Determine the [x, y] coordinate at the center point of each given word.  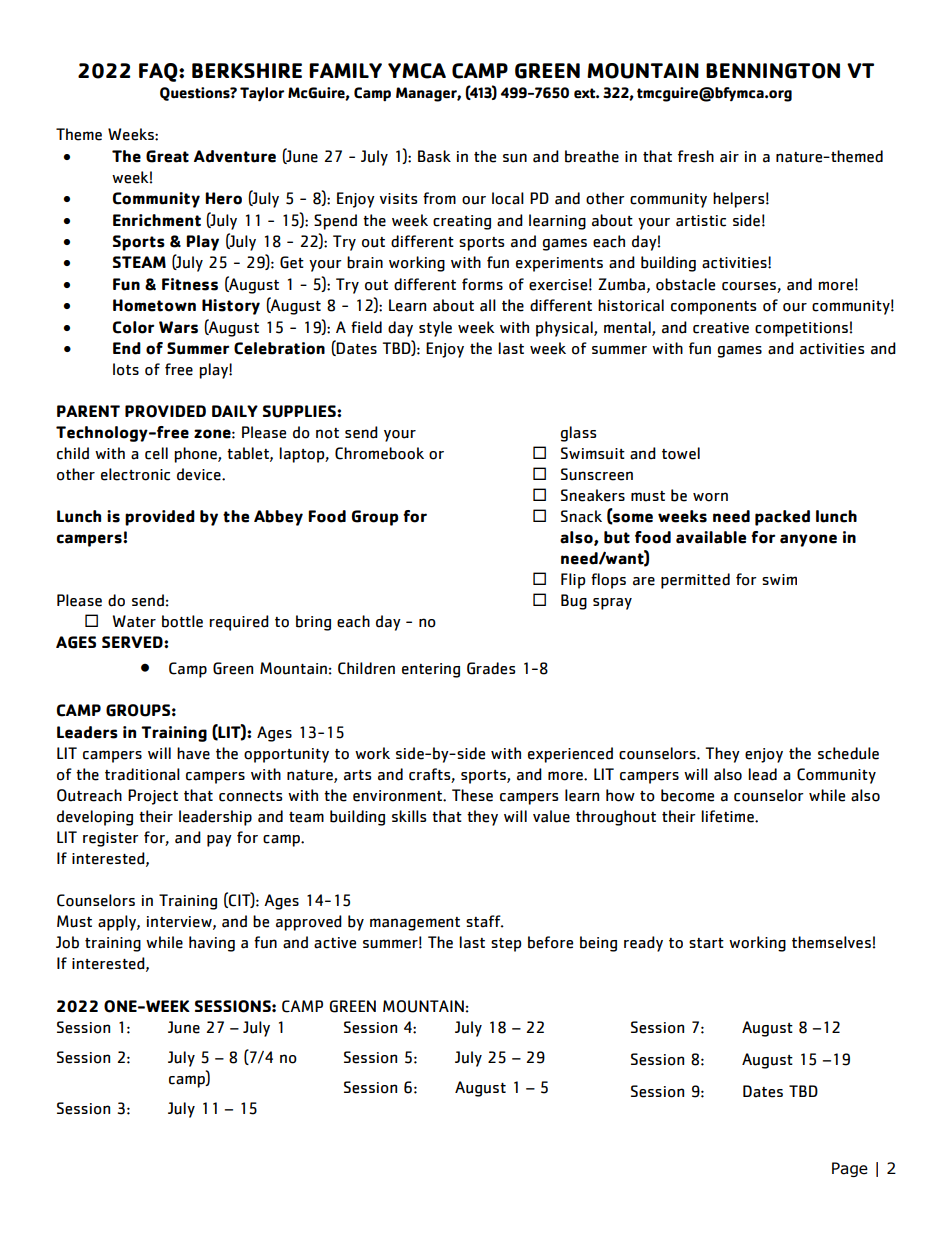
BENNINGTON [773, 71]
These [472, 795]
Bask [434, 156]
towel [681, 453]
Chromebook [379, 453]
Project [153, 797]
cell [156, 453]
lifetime [728, 816]
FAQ [159, 72]
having [212, 944]
